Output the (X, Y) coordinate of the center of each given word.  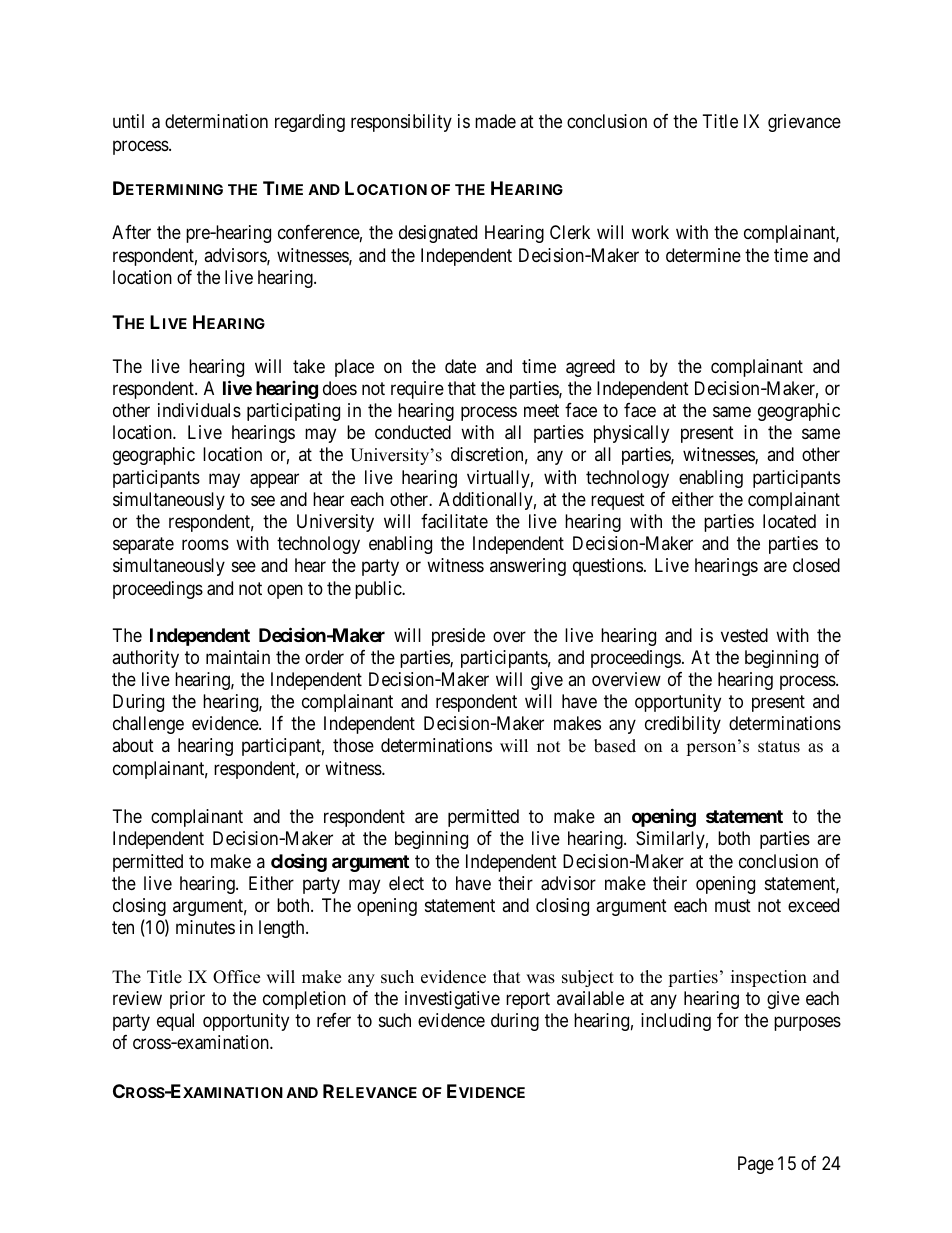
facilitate (454, 521)
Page (756, 1165)
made (495, 121)
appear (274, 480)
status (779, 747)
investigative (452, 1000)
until (128, 121)
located (789, 521)
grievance (804, 123)
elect (406, 883)
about (133, 745)
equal (175, 1022)
